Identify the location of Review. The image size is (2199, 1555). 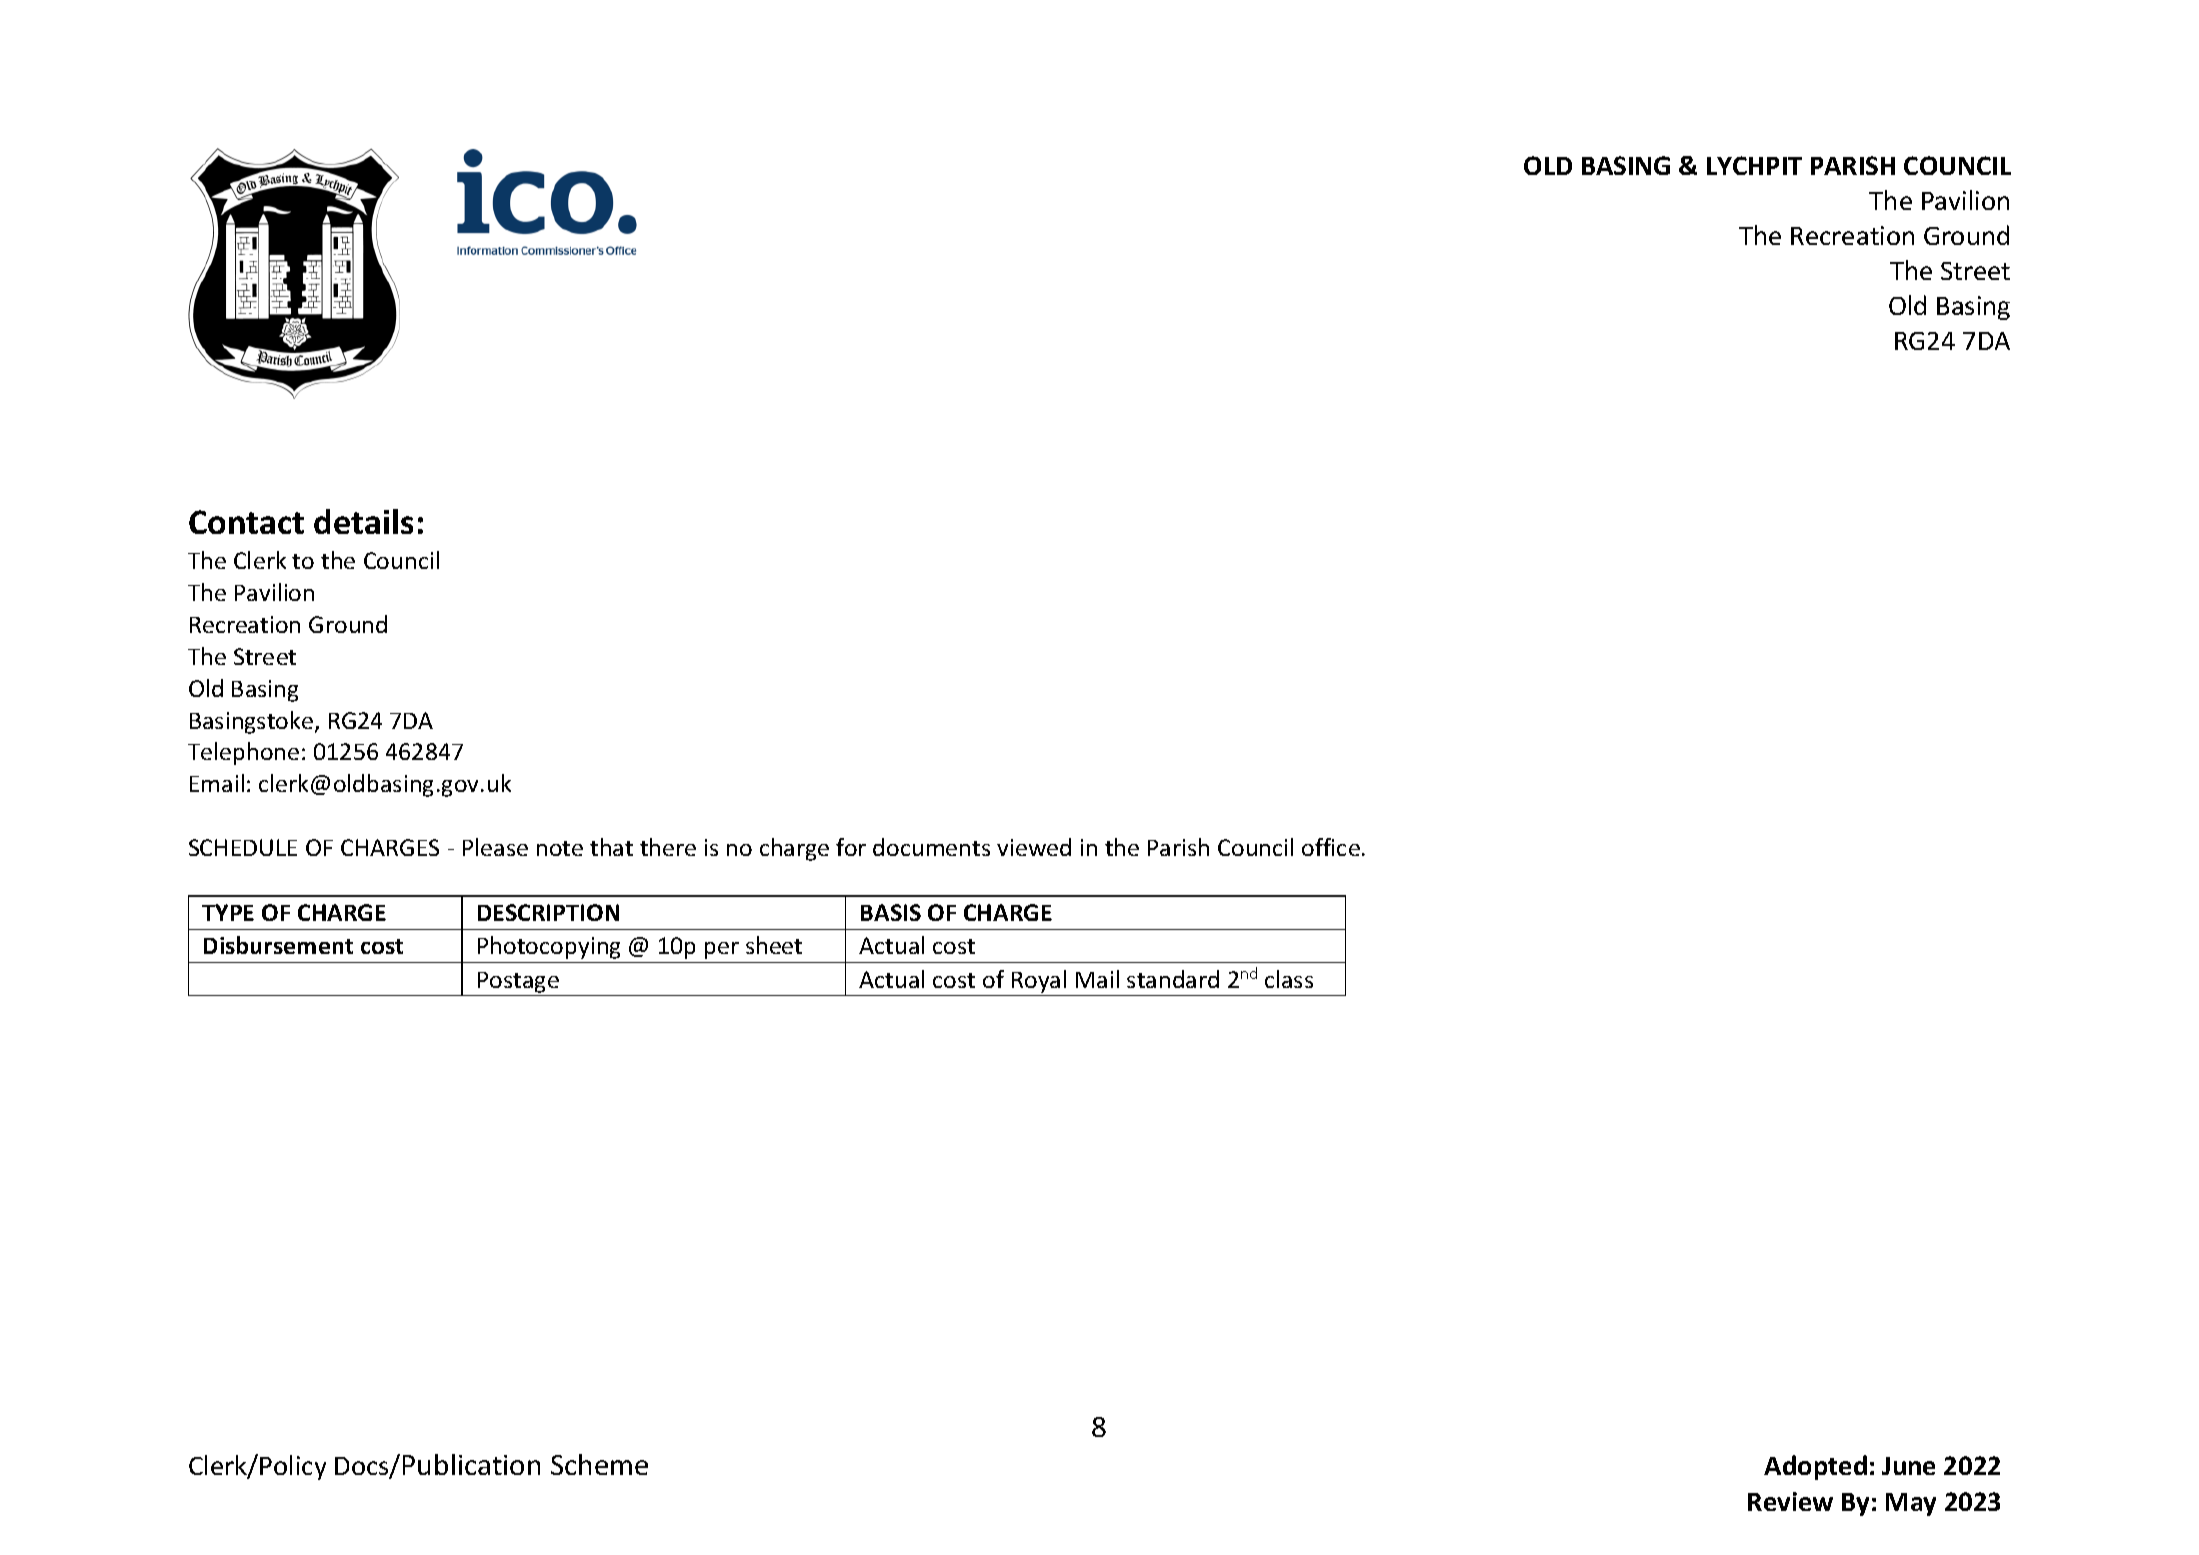
(1790, 1501).
